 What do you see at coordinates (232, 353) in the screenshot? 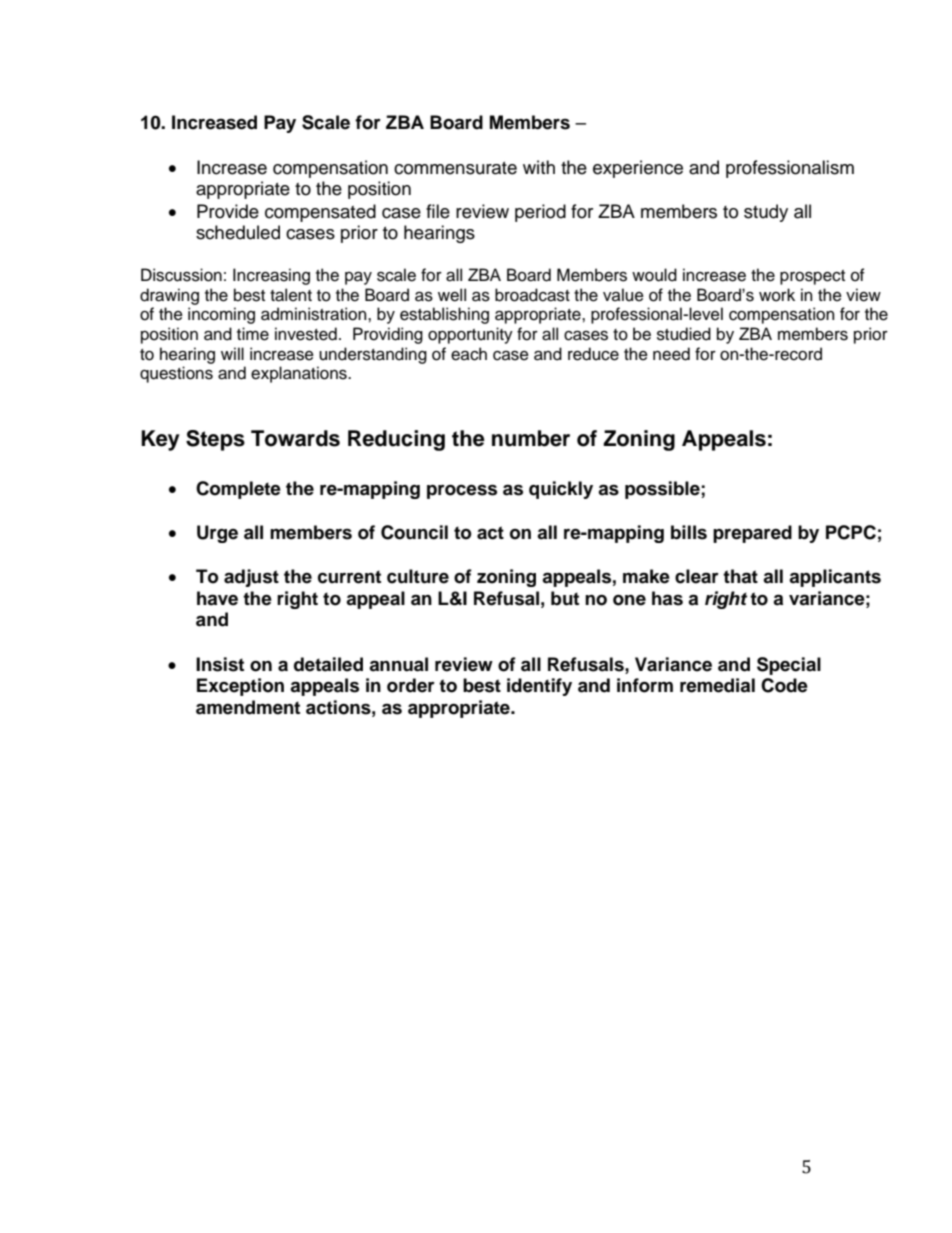
I see `will` at bounding box center [232, 353].
